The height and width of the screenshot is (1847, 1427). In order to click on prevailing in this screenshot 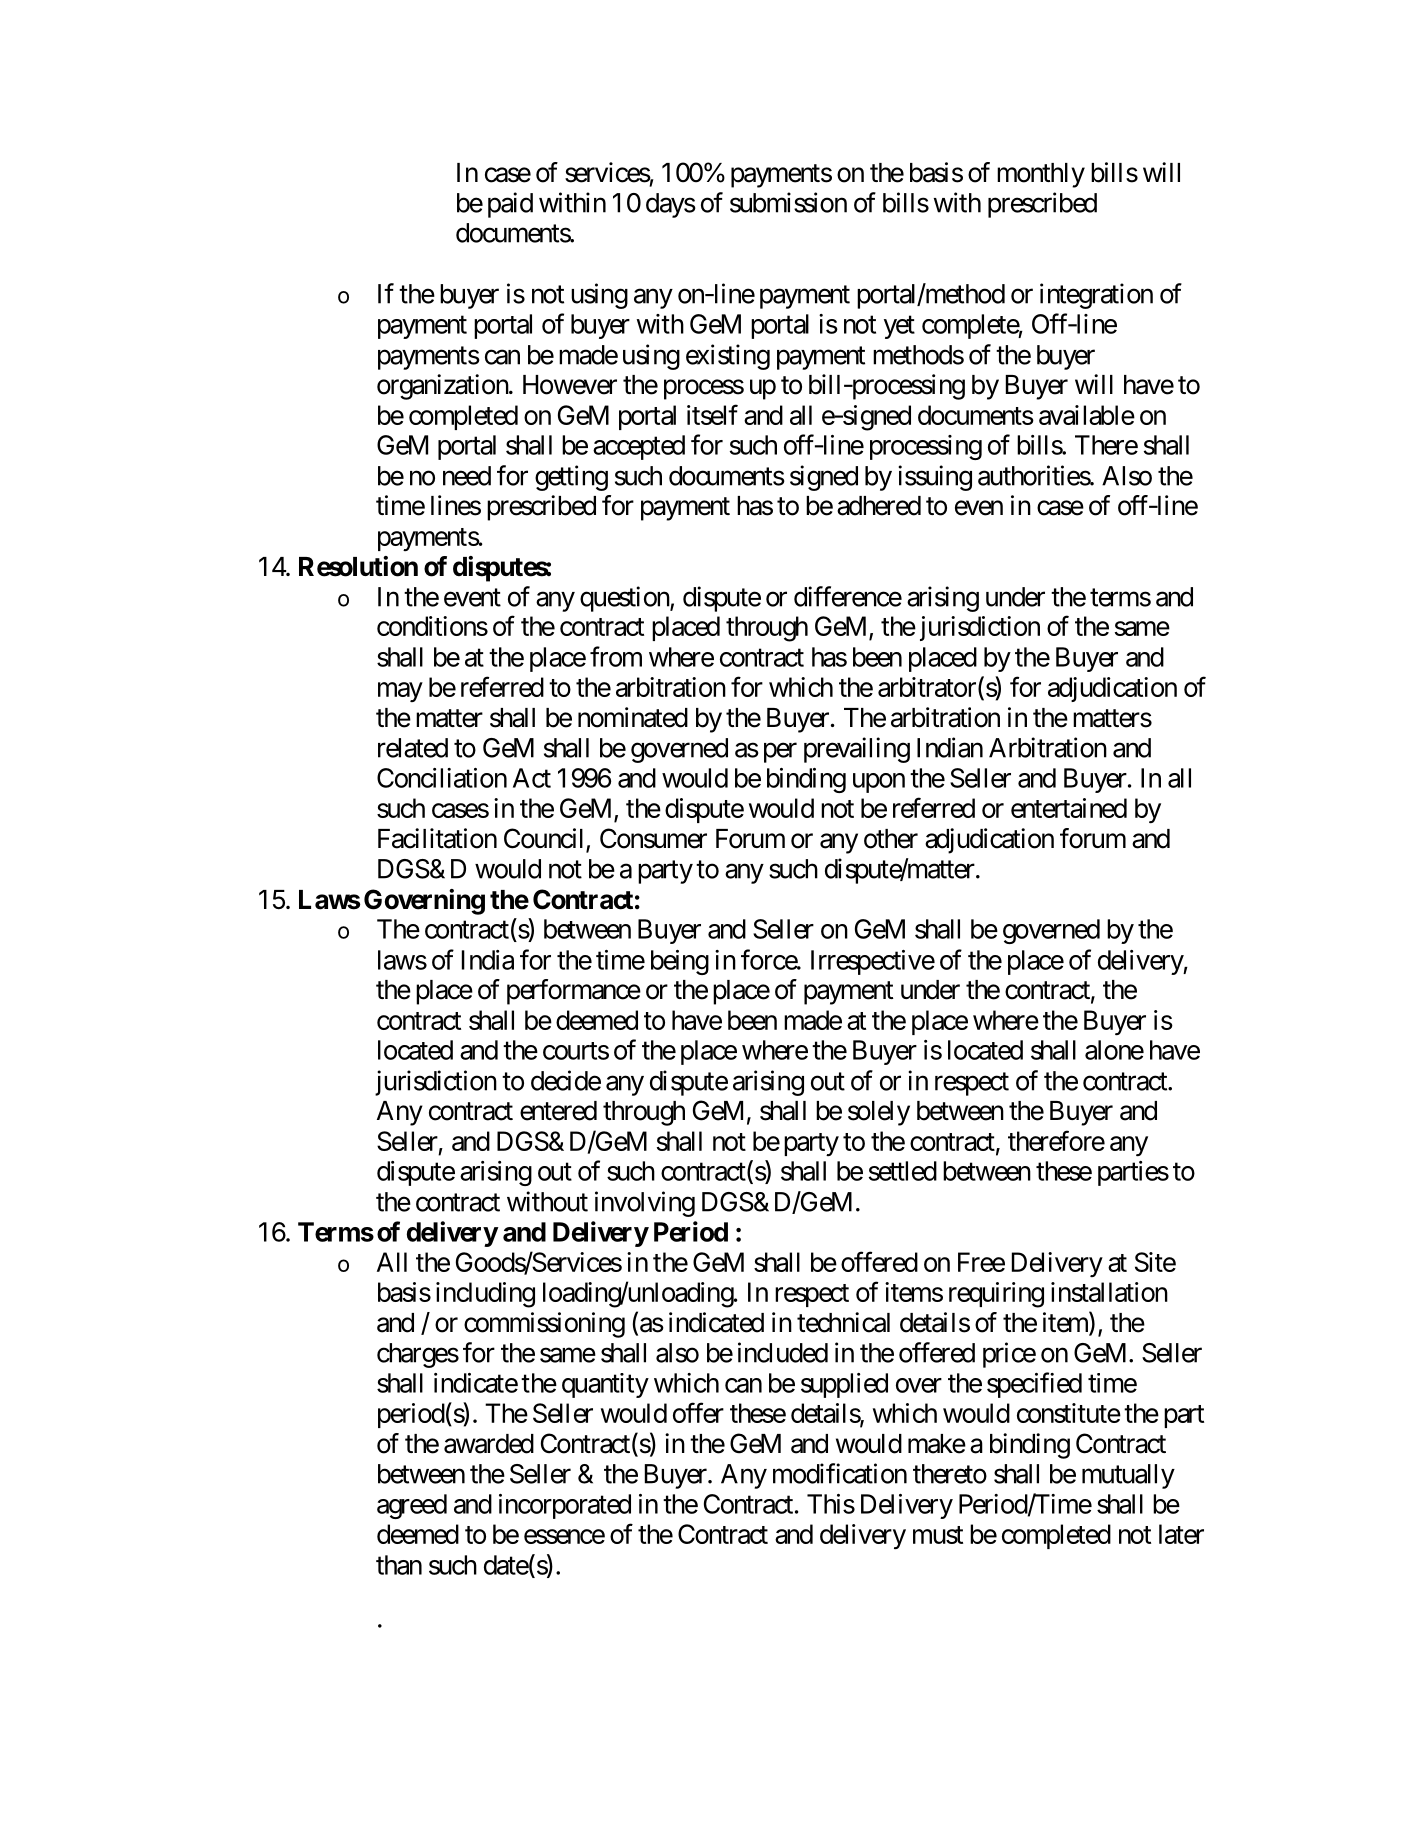, I will do `click(857, 750)`.
